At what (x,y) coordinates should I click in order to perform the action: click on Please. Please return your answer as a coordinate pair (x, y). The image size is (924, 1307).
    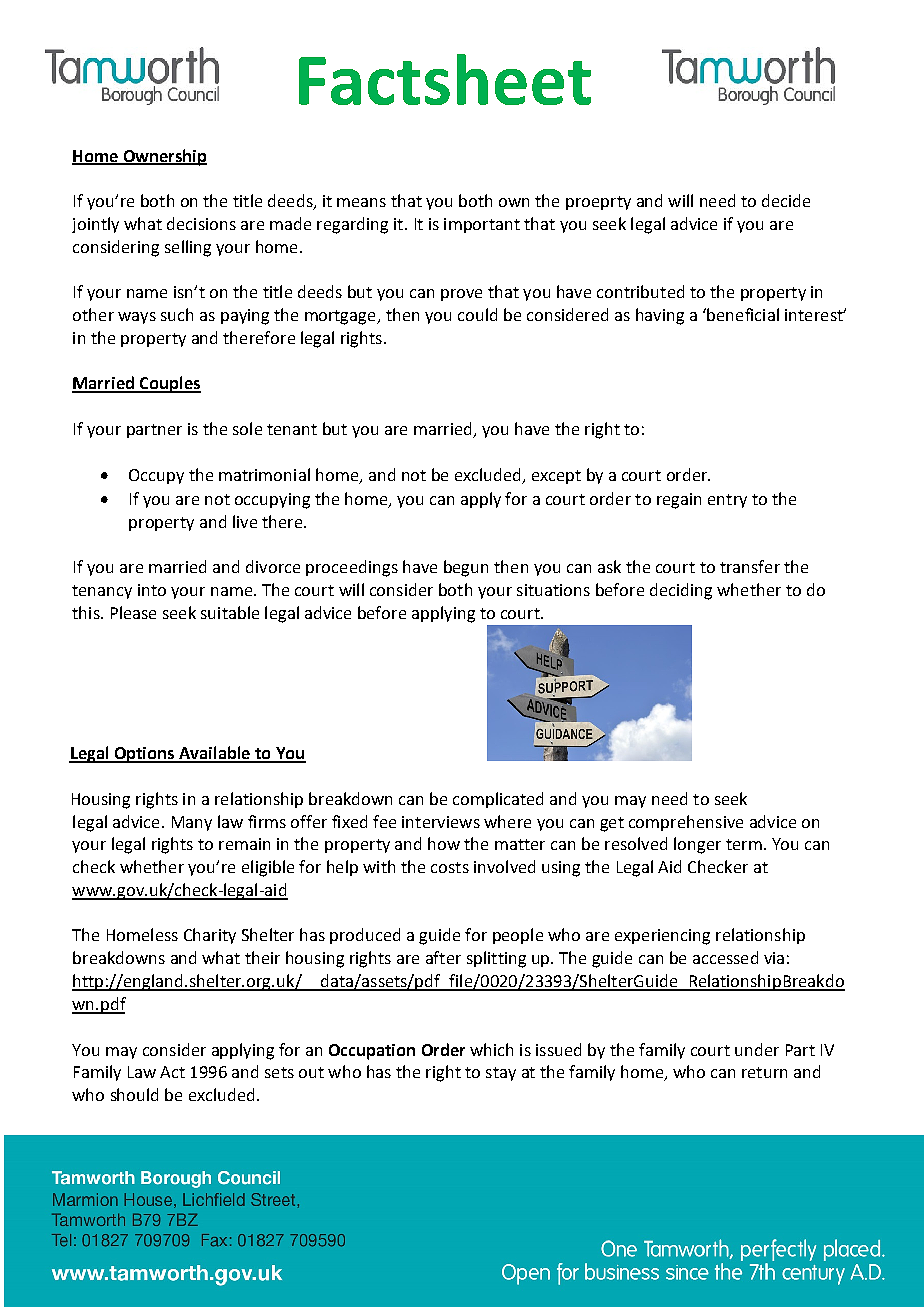
    Looking at the image, I should click on (133, 612).
